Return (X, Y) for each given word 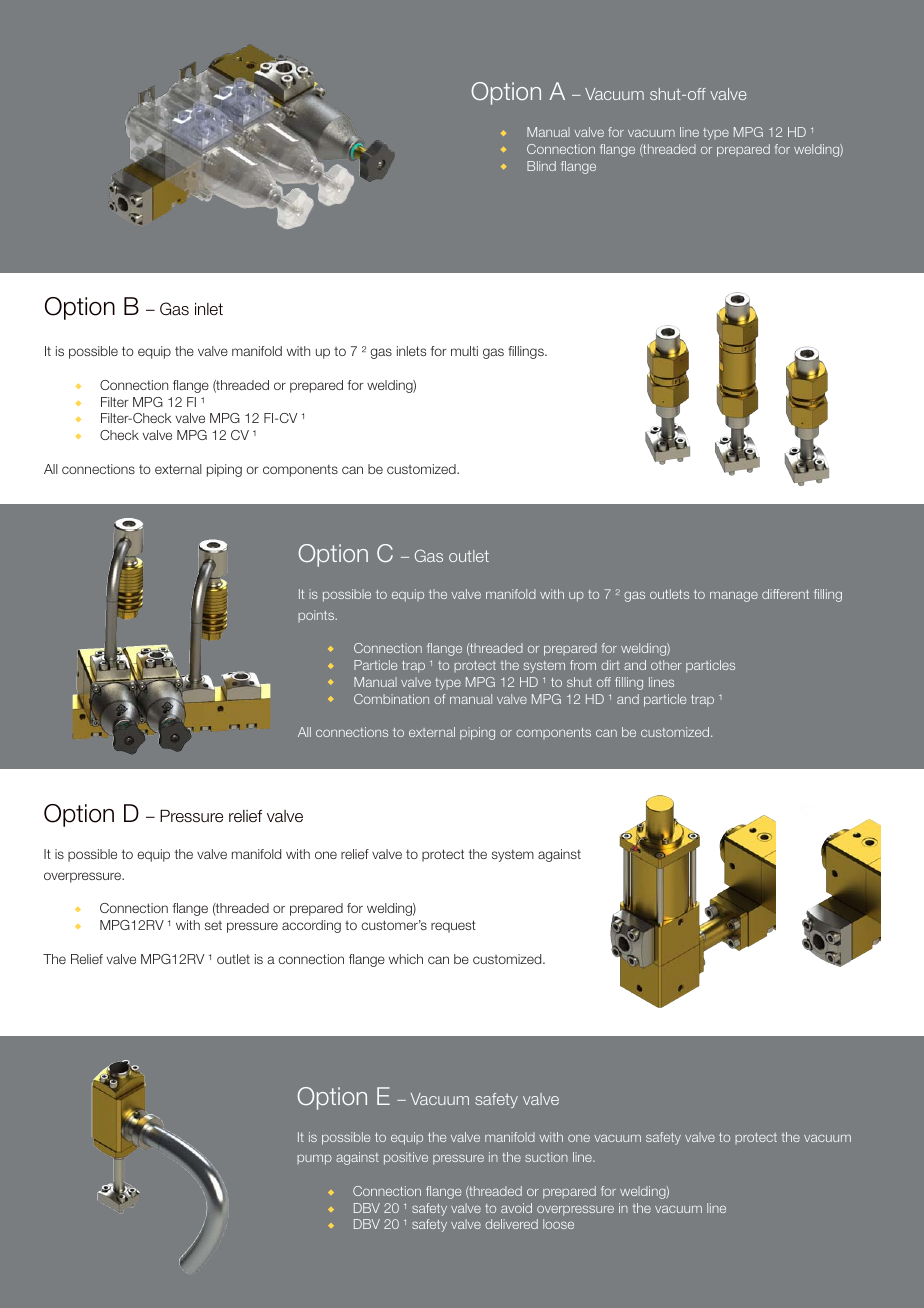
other (666, 665)
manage (734, 596)
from (583, 665)
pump (314, 1160)
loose (558, 1224)
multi (464, 351)
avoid (516, 1208)
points (317, 616)
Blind (541, 166)
